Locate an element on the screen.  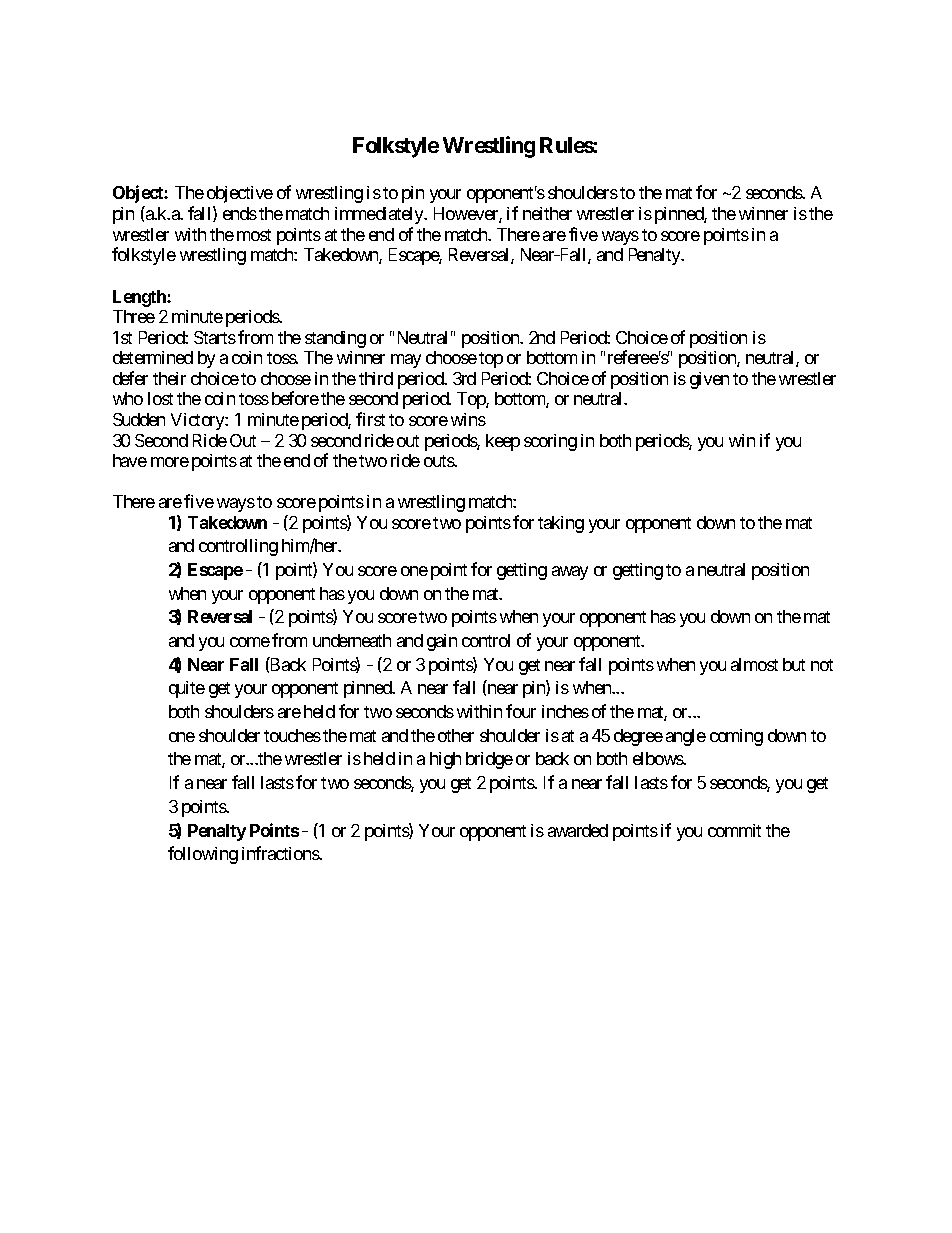
coming is located at coordinates (736, 737).
